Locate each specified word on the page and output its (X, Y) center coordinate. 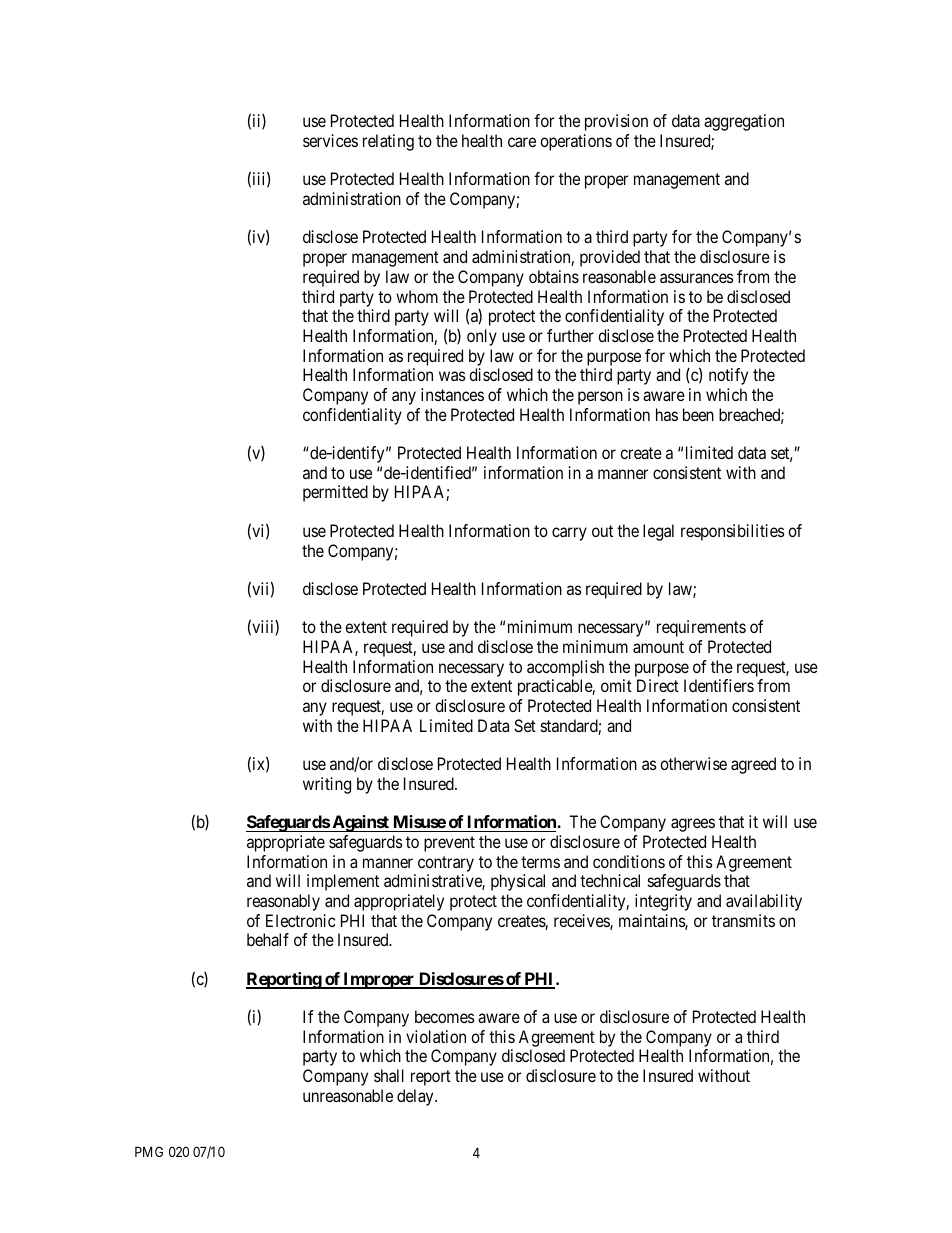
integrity (663, 902)
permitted (335, 493)
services (330, 140)
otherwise (693, 763)
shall (389, 1075)
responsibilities (733, 532)
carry (569, 534)
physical (518, 882)
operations (576, 142)
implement (343, 882)
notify (728, 376)
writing (327, 785)
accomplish (565, 668)
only (482, 337)
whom (417, 296)
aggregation (744, 122)
